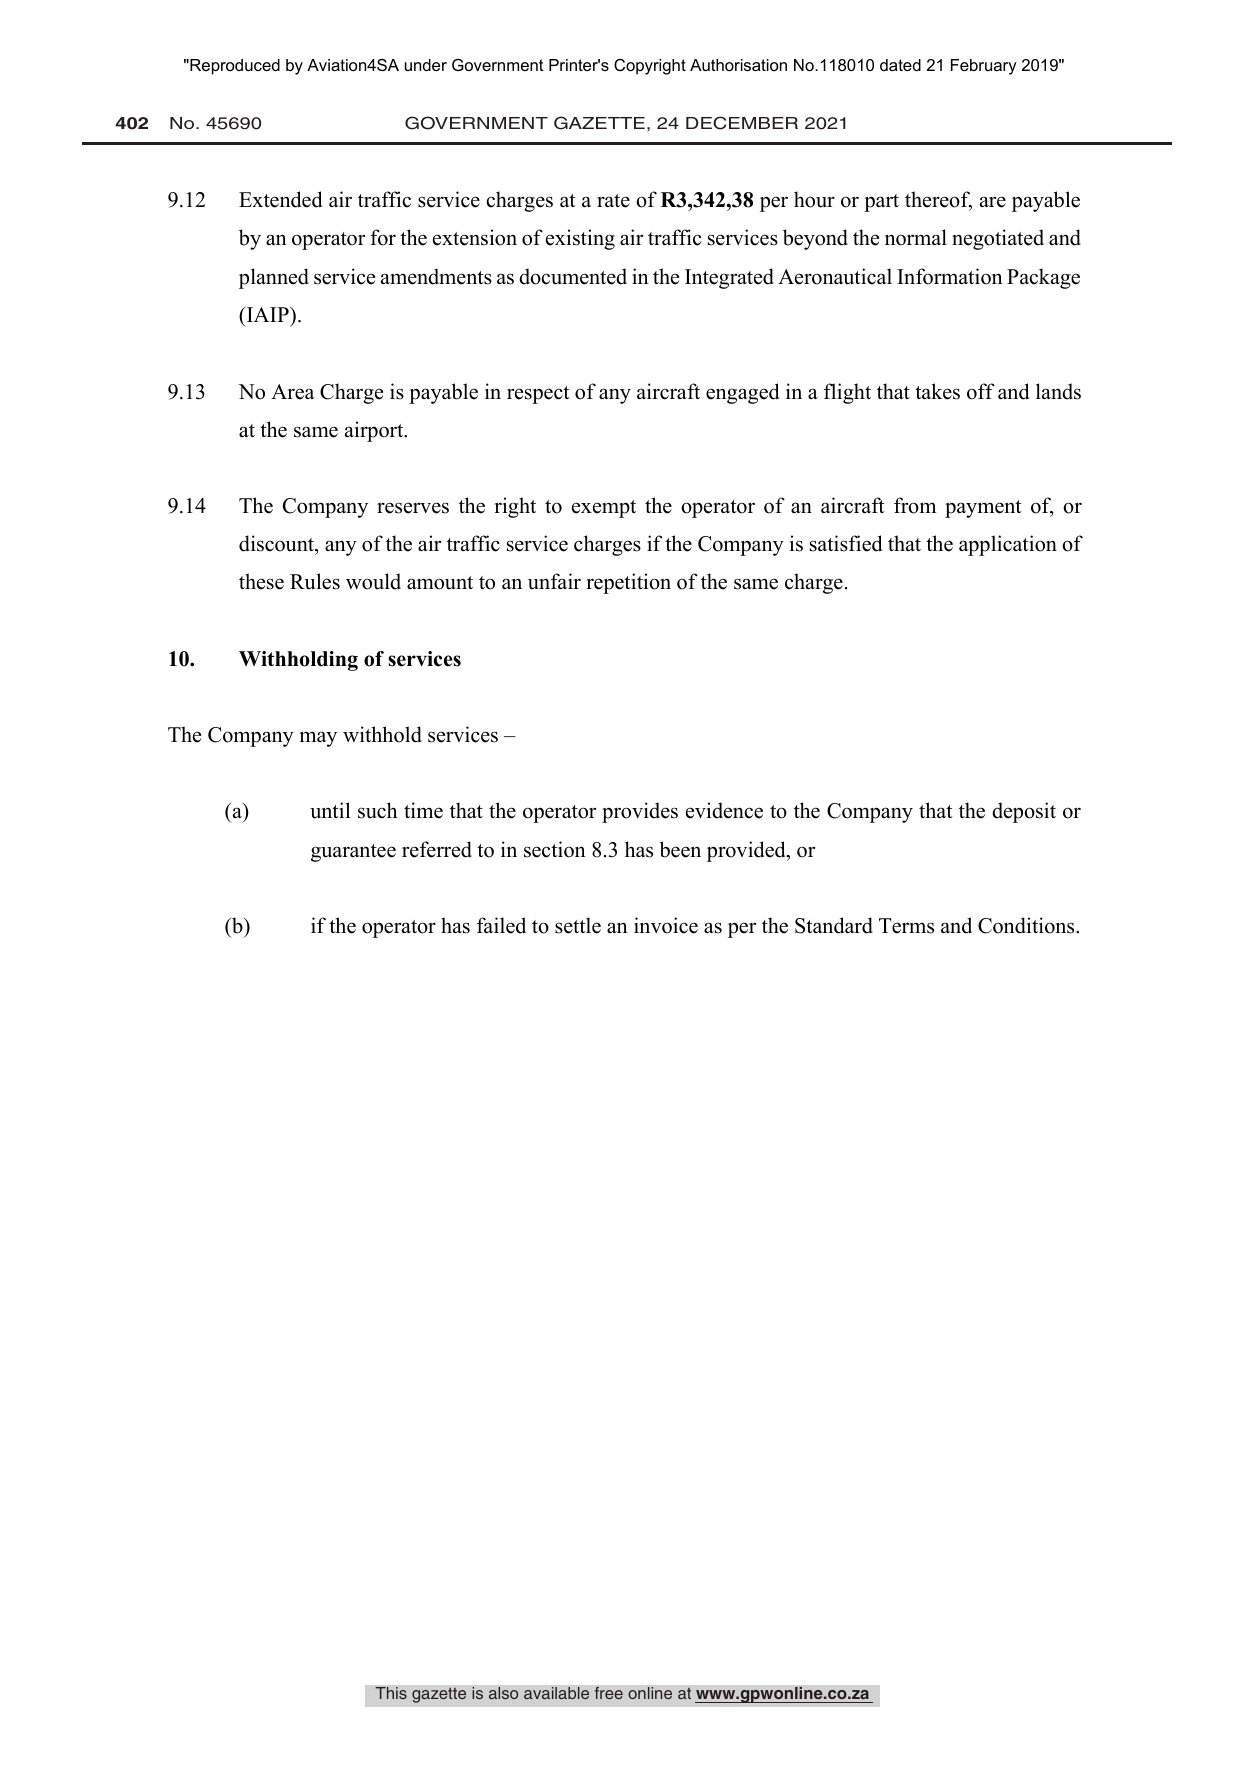 This screenshot has height=1765, width=1248. What do you see at coordinates (608, 1693) in the screenshot?
I see `free` at bounding box center [608, 1693].
